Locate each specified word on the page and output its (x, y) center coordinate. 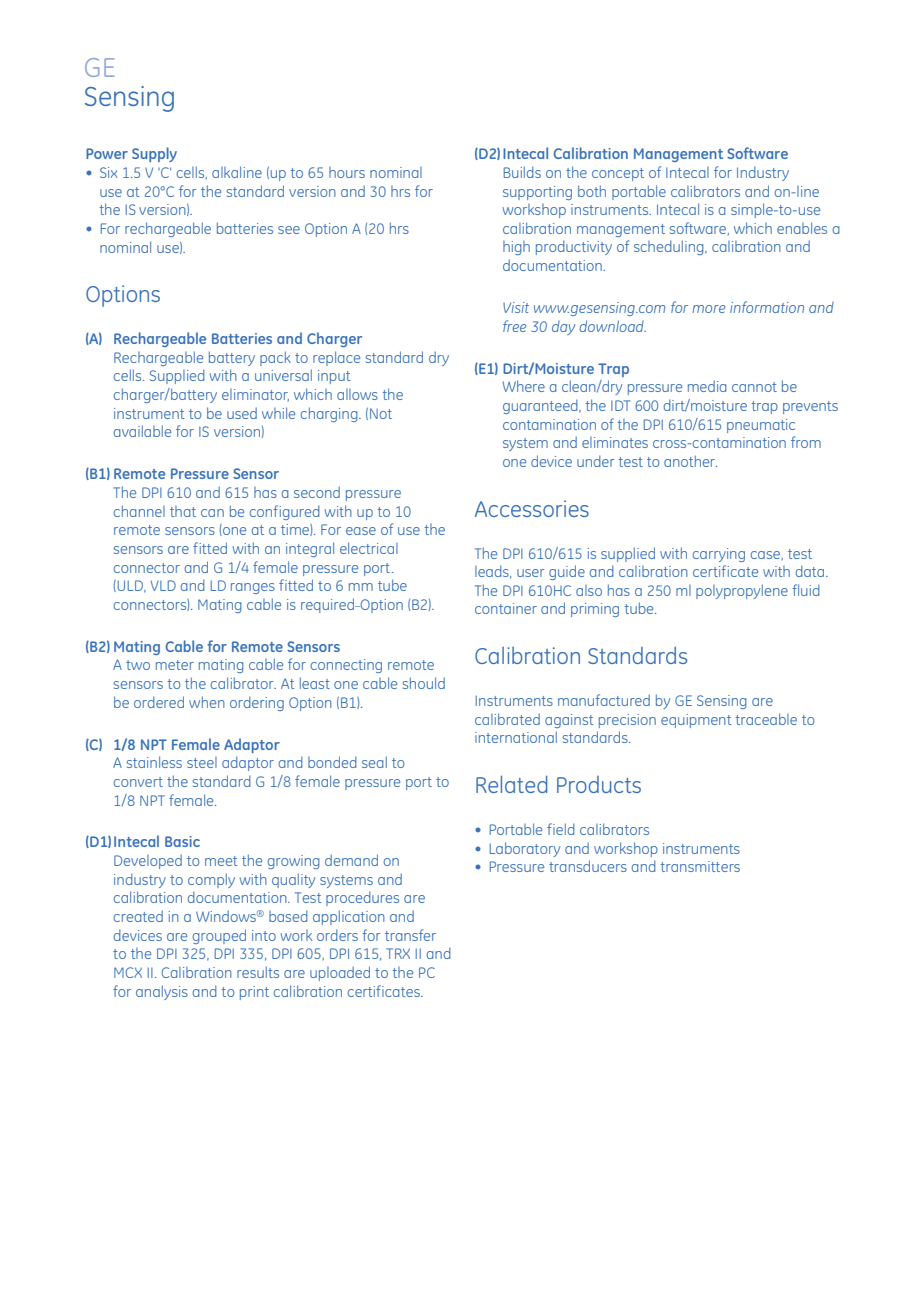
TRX (398, 953)
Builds (522, 172)
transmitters (700, 866)
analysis (162, 992)
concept (618, 174)
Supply (154, 154)
